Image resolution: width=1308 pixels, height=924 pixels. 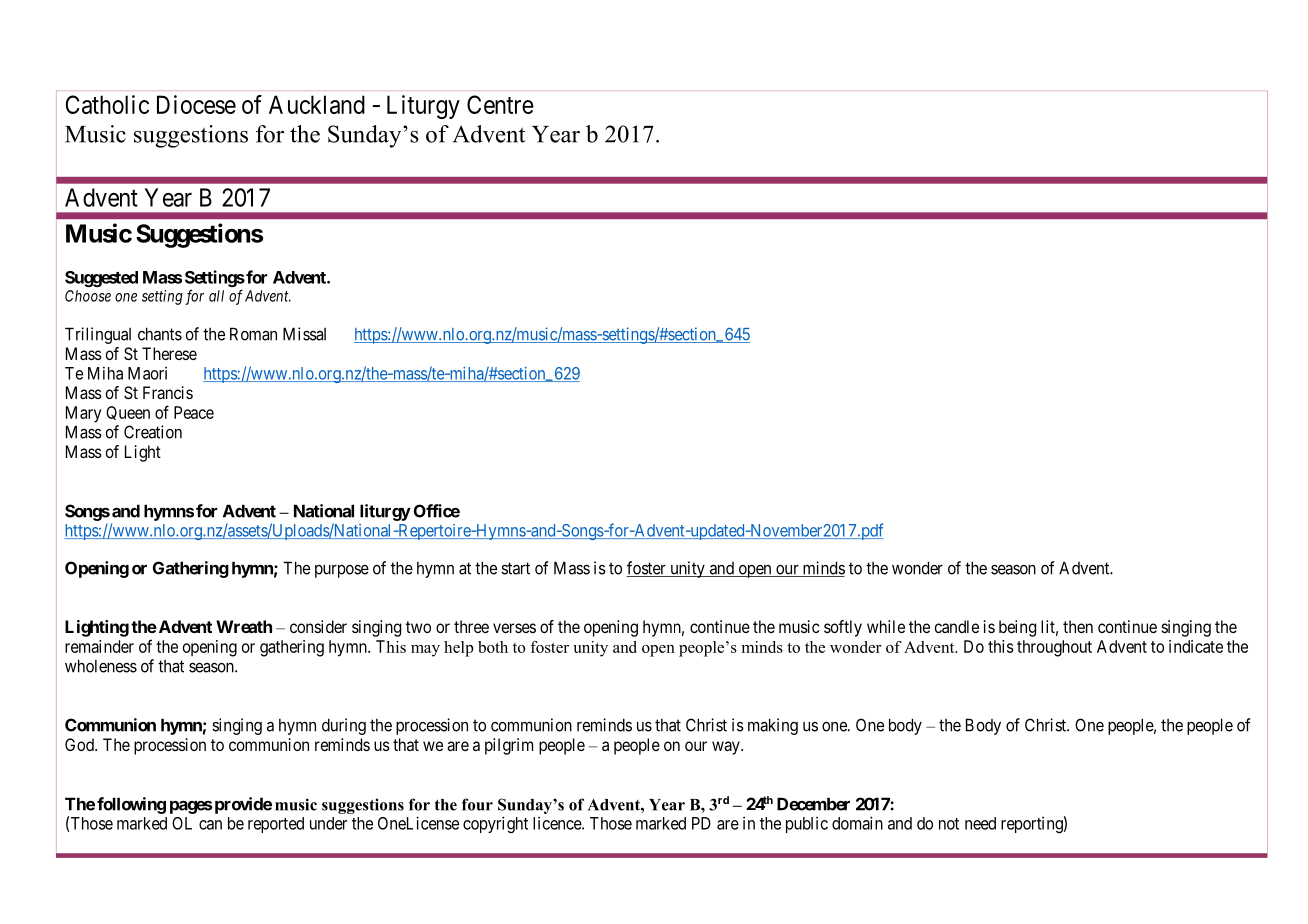 I want to click on Wreath, so click(x=244, y=626).
